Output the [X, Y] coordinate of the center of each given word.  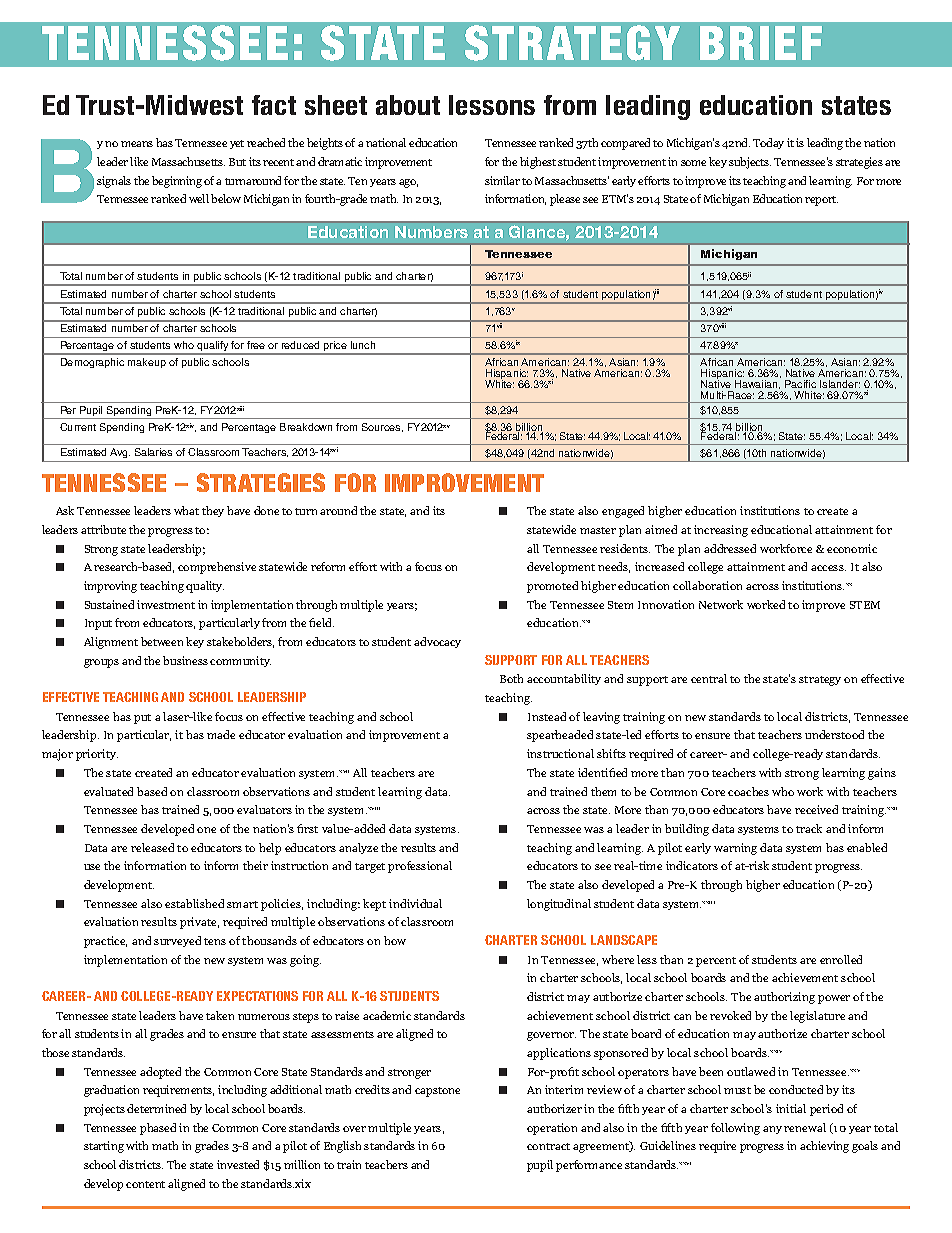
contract [548, 1146]
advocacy [437, 642]
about [408, 105]
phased [158, 1129]
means [137, 144]
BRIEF [761, 43]
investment [166, 604]
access [828, 568]
